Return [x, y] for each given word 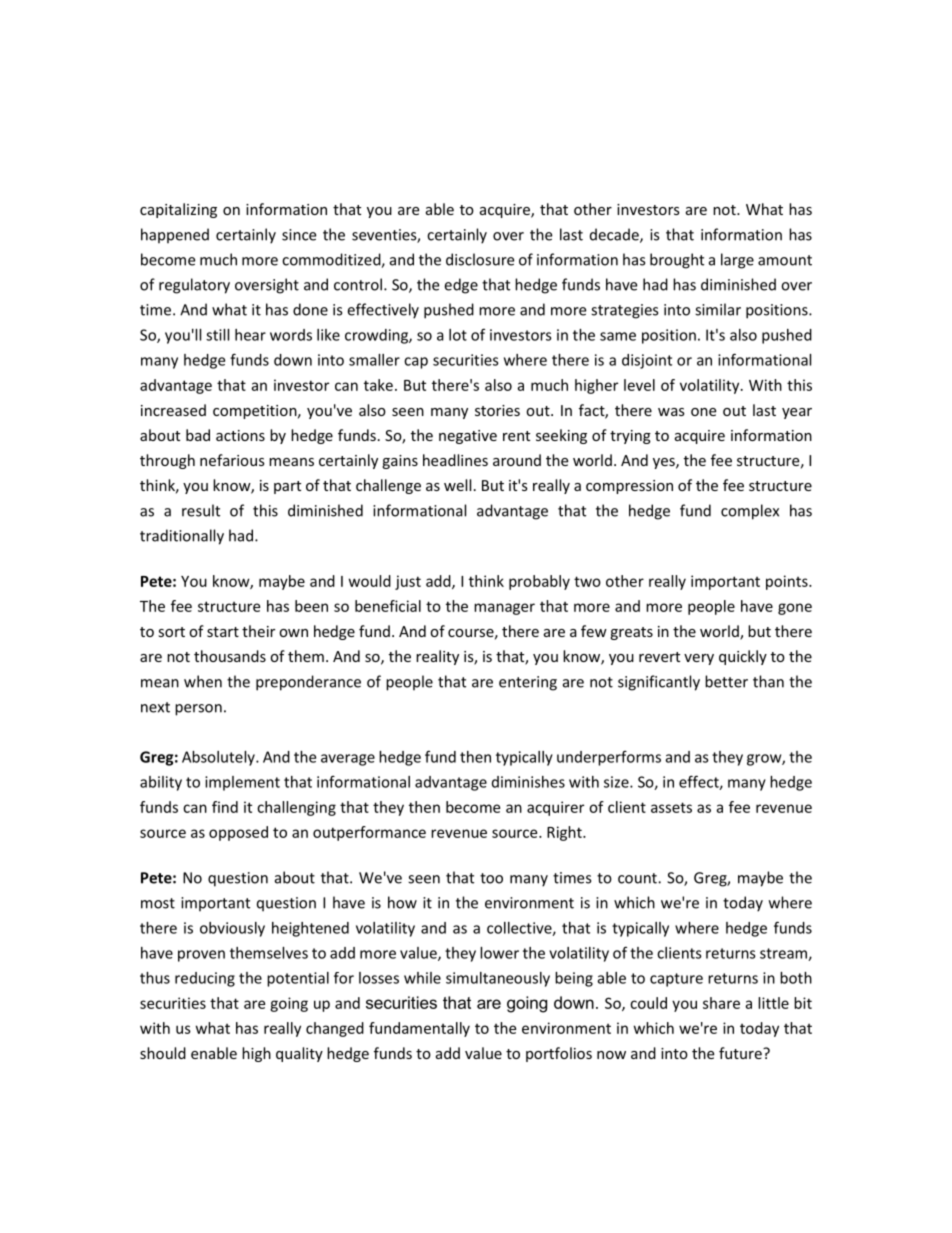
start [223, 632]
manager [504, 609]
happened [175, 236]
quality [299, 1054]
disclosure [480, 259]
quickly [743, 657]
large [737, 261]
